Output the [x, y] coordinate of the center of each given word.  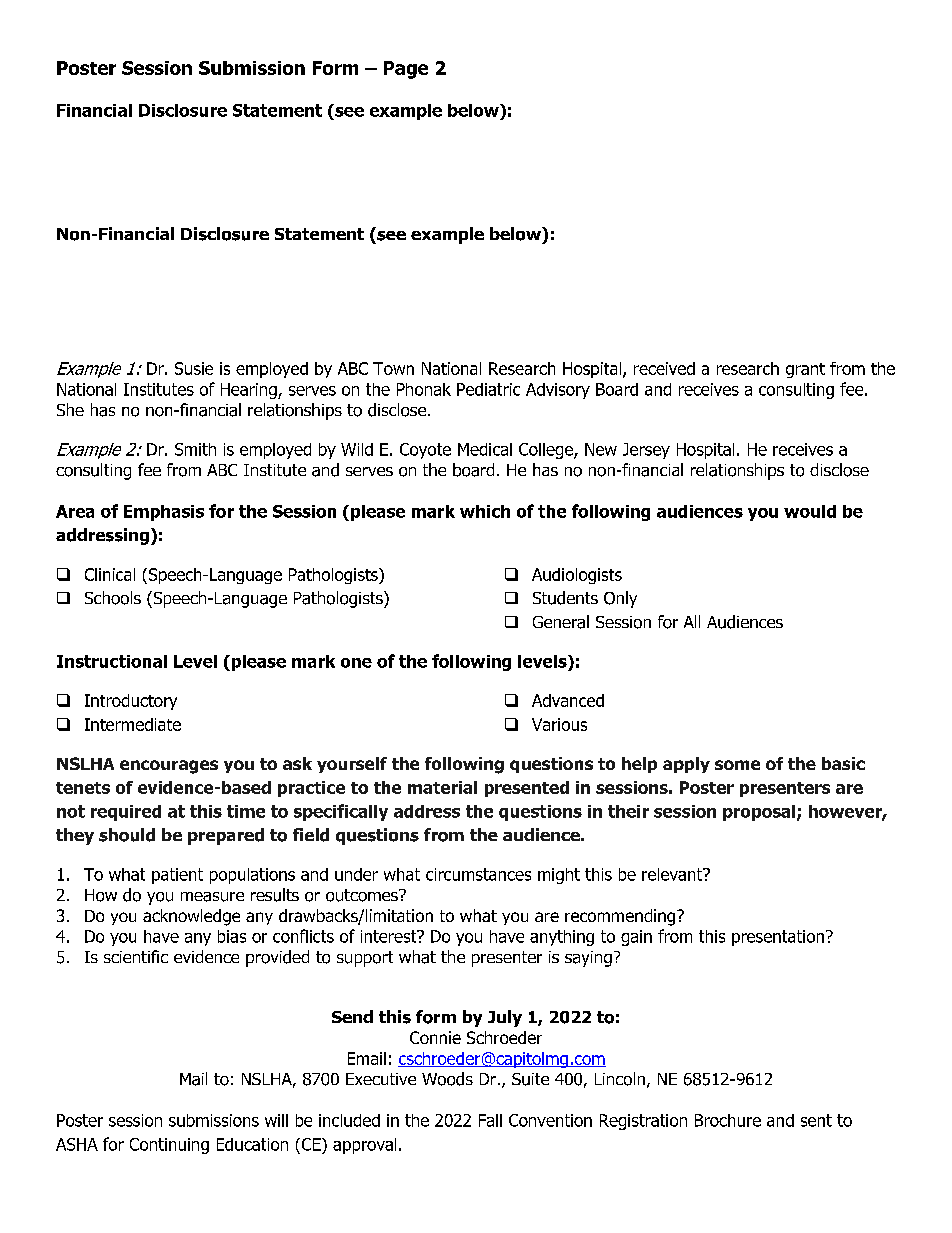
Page [406, 70]
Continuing [169, 1146]
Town [393, 368]
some [737, 765]
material [442, 787]
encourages [169, 767]
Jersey [646, 451]
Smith [195, 449]
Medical [485, 449]
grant [805, 370]
